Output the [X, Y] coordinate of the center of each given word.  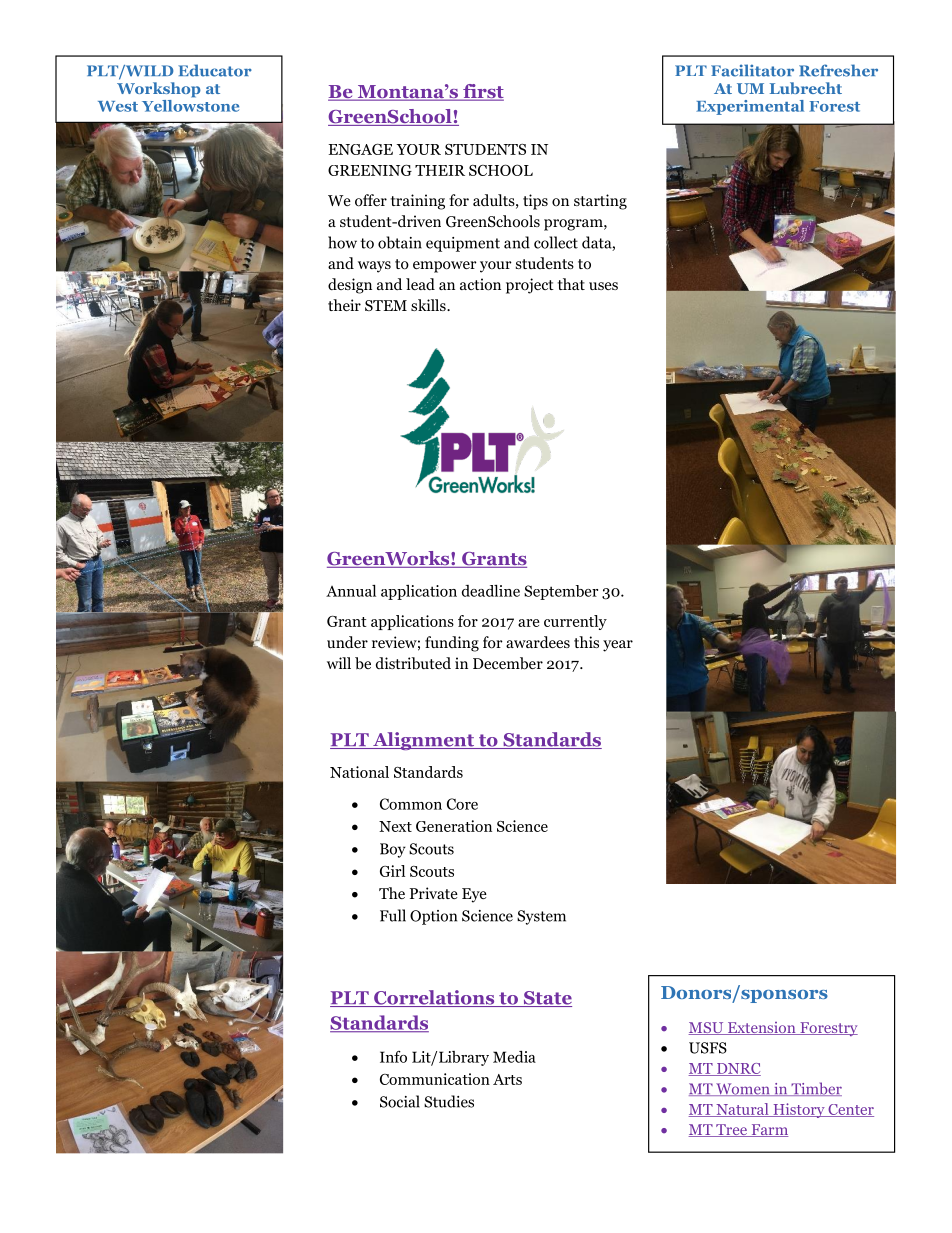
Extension [761, 1028]
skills [429, 305]
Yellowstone [190, 104]
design [350, 286]
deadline [491, 591]
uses [603, 286]
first [482, 92]
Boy [393, 850]
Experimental [750, 107]
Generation [454, 826]
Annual [351, 591]
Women [743, 1089]
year [618, 646]
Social [400, 1101]
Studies [449, 1101]
